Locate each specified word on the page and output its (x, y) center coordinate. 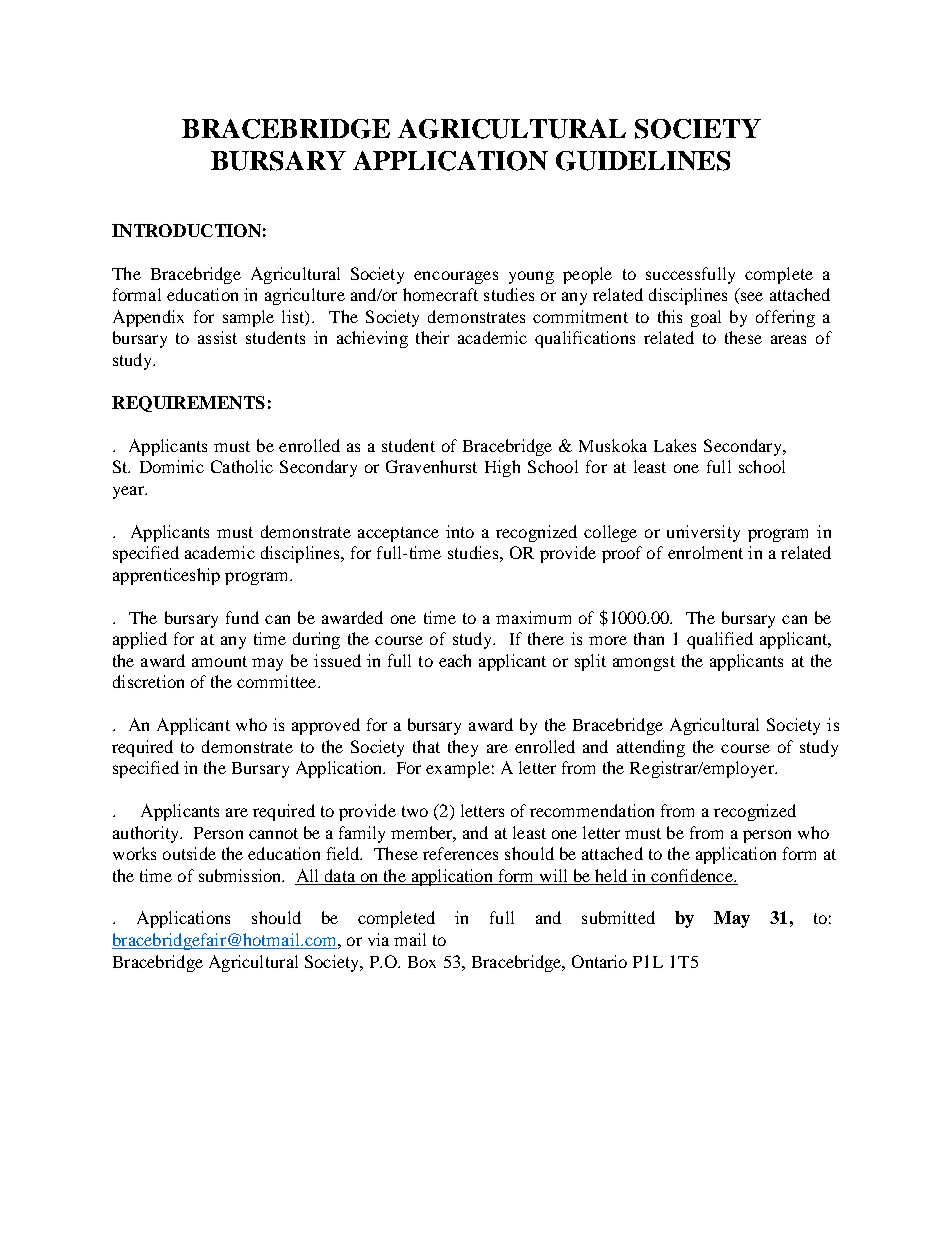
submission (241, 875)
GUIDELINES (643, 161)
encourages (456, 277)
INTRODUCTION (186, 230)
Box (422, 962)
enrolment (705, 552)
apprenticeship (166, 576)
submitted (618, 917)
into (460, 531)
